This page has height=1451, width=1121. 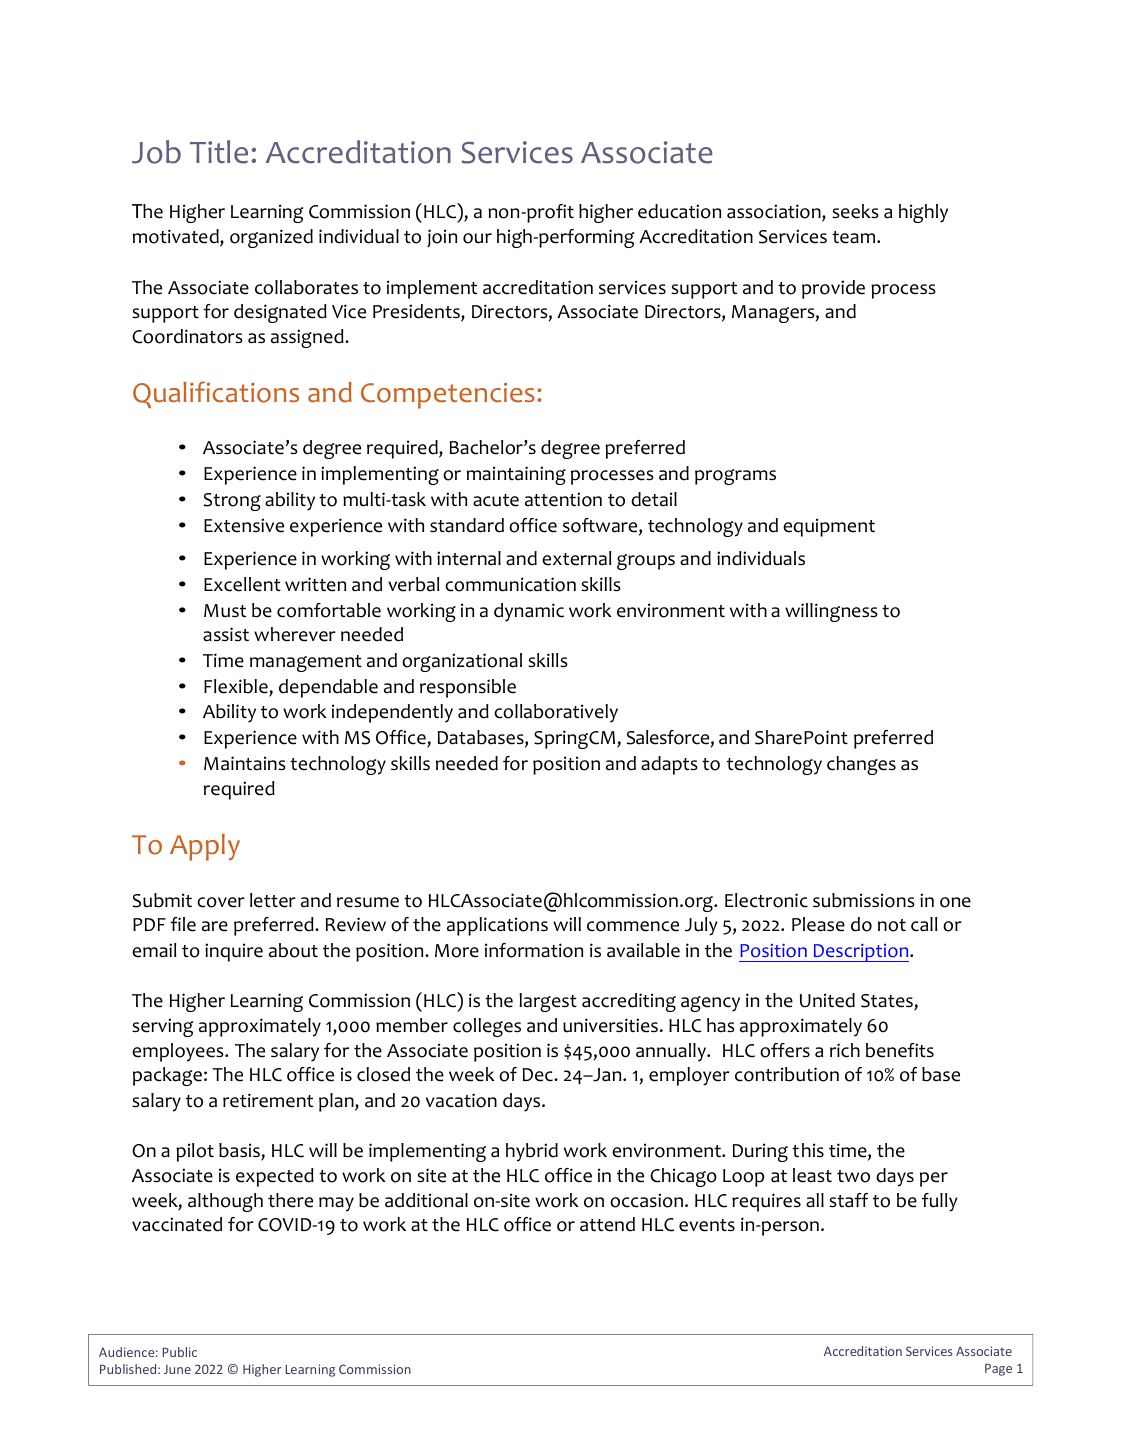 What do you see at coordinates (219, 152) in the page?
I see `Title` at bounding box center [219, 152].
